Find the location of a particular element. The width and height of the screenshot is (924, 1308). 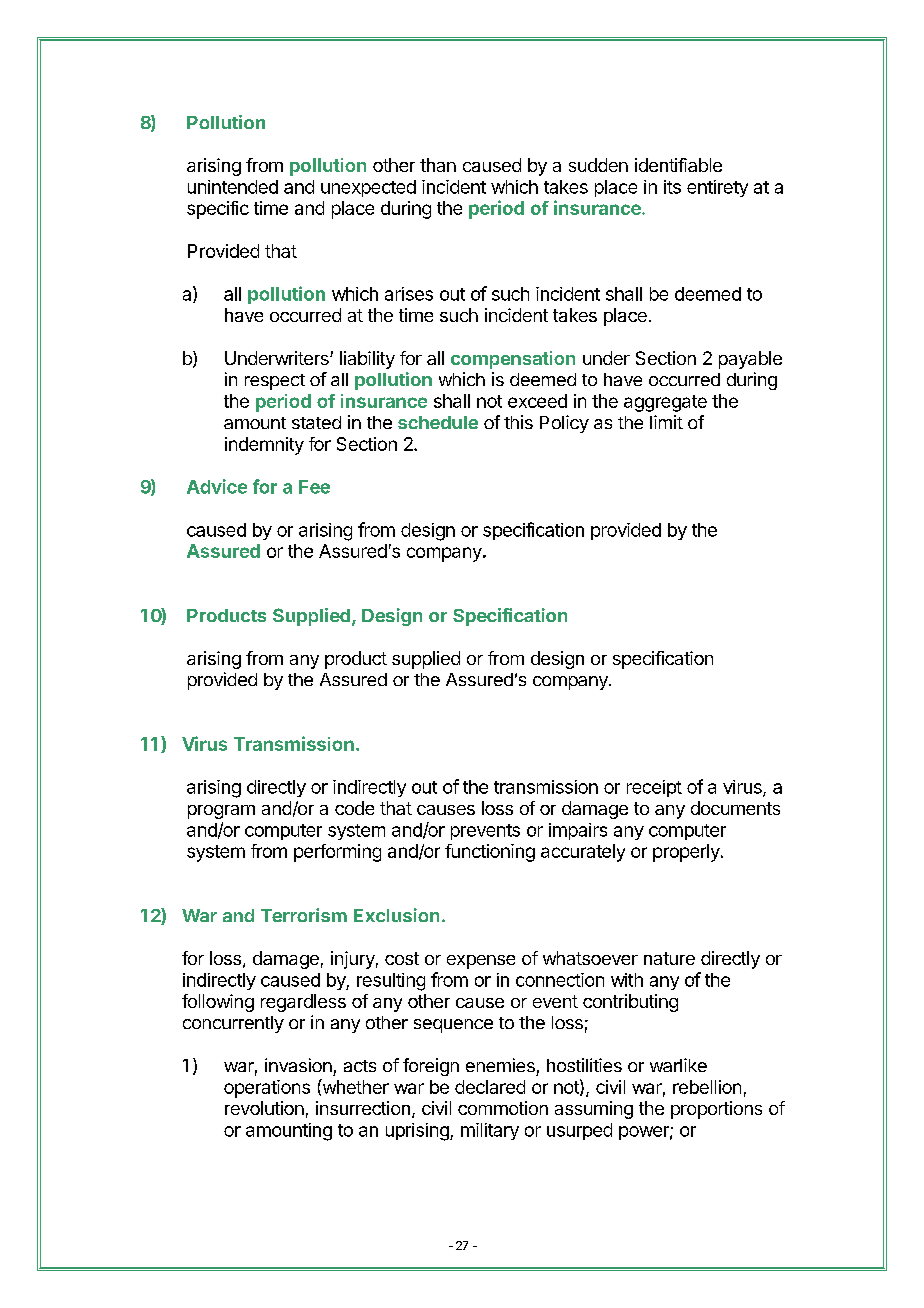

declared is located at coordinates (490, 1087).
